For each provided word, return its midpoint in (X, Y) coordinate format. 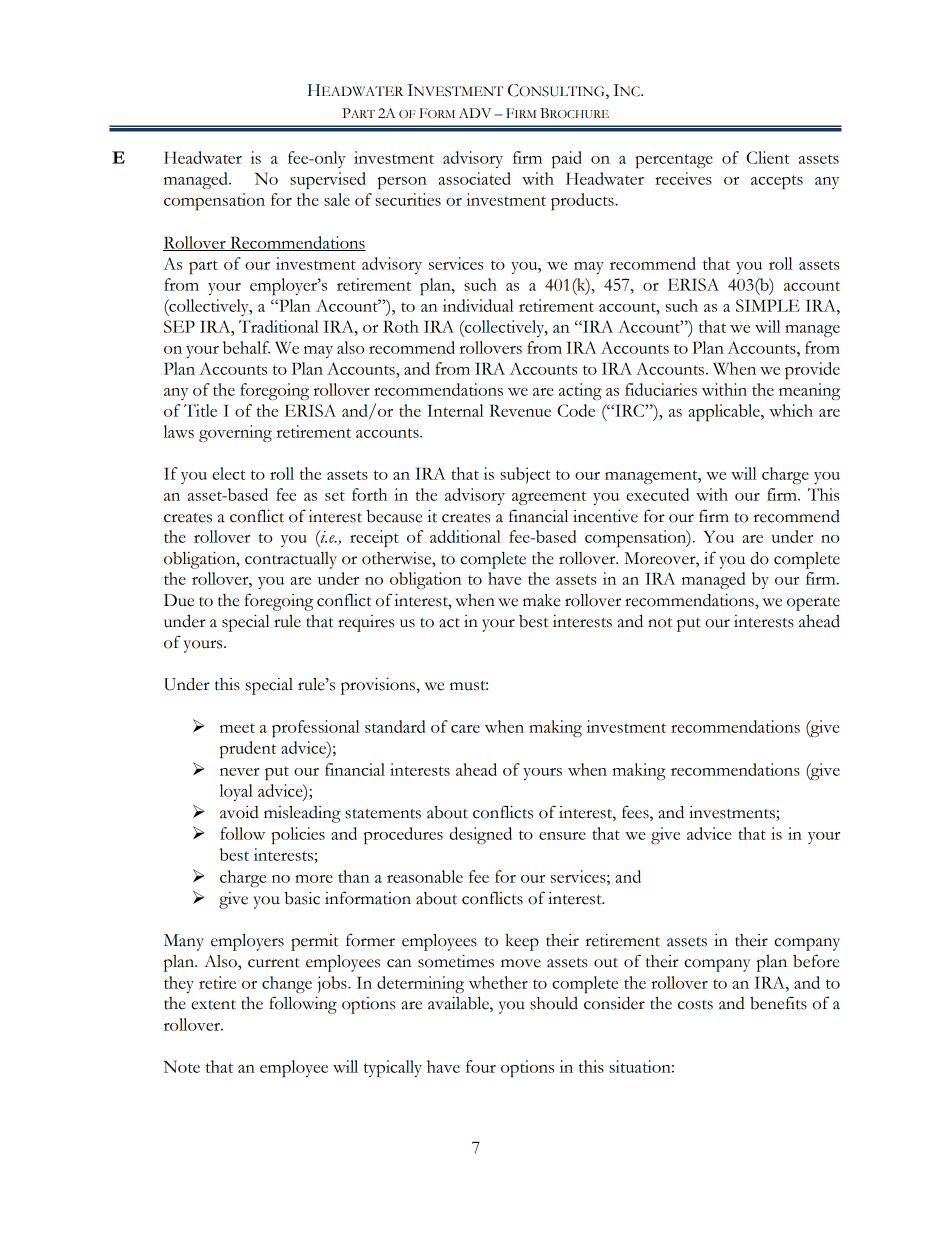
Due (179, 600)
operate (813, 604)
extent (213, 1005)
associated (474, 178)
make (541, 600)
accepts (777, 182)
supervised (328, 180)
